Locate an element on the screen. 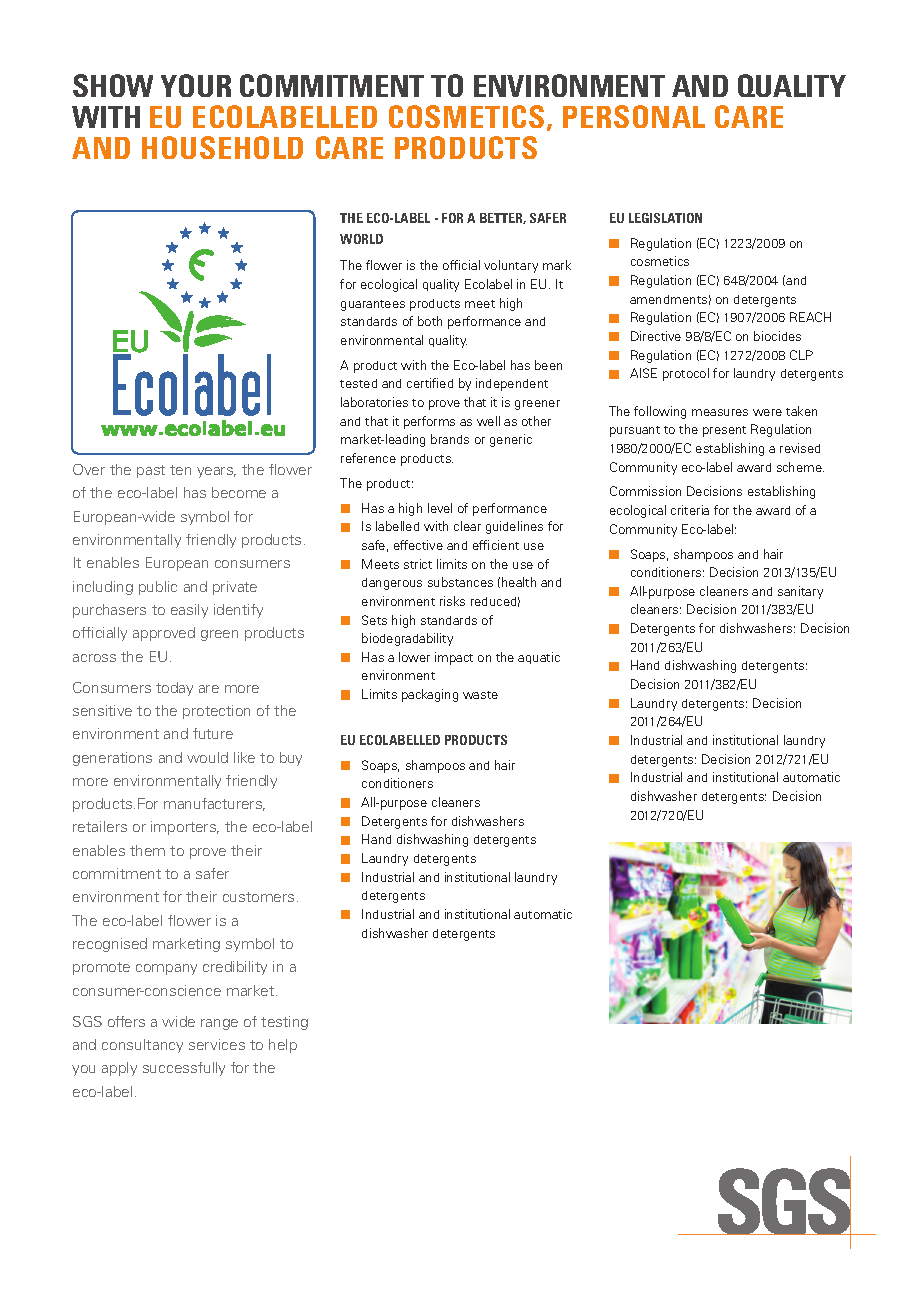  LEGISLATION is located at coordinates (665, 218).
